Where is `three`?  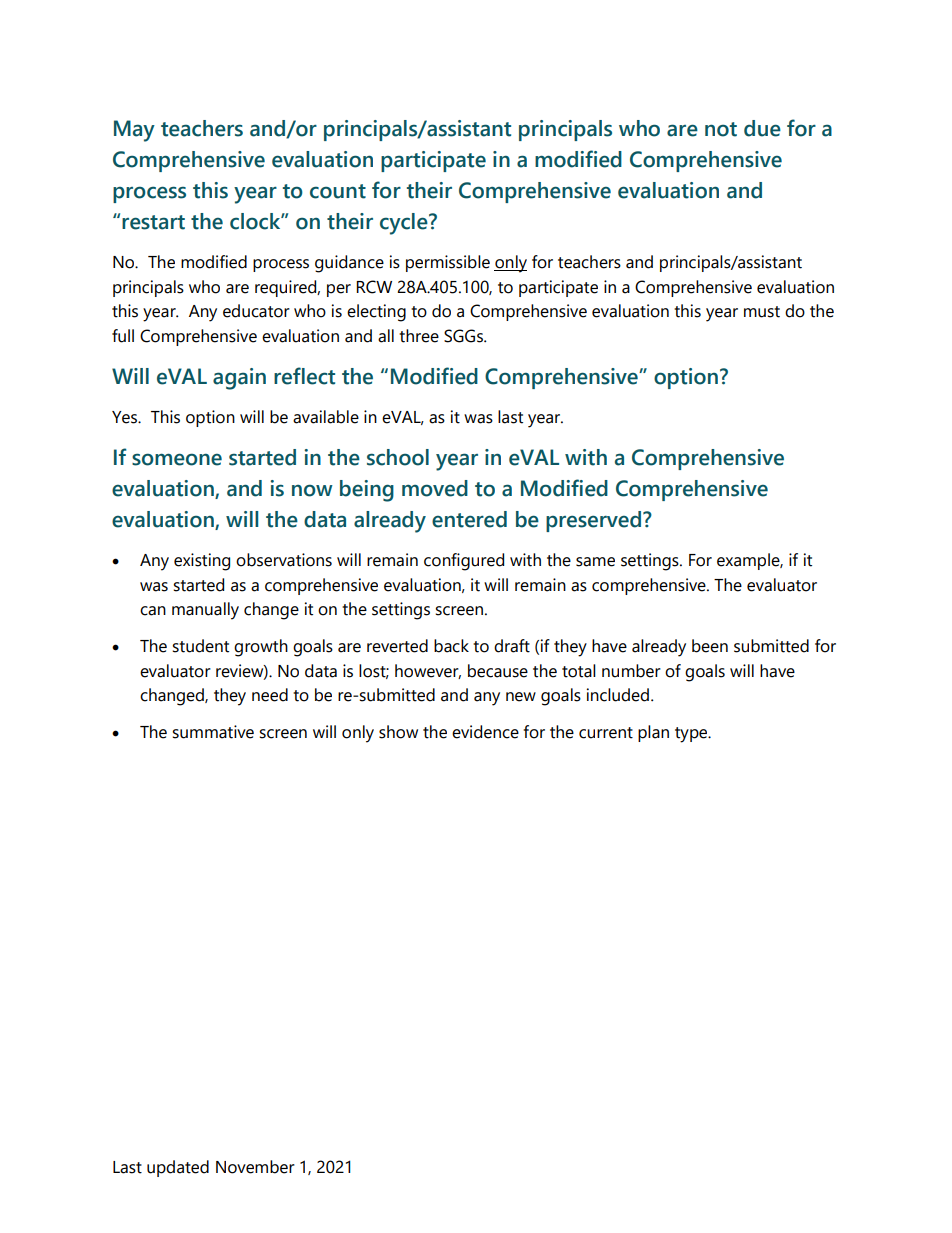 three is located at coordinates (419, 336).
